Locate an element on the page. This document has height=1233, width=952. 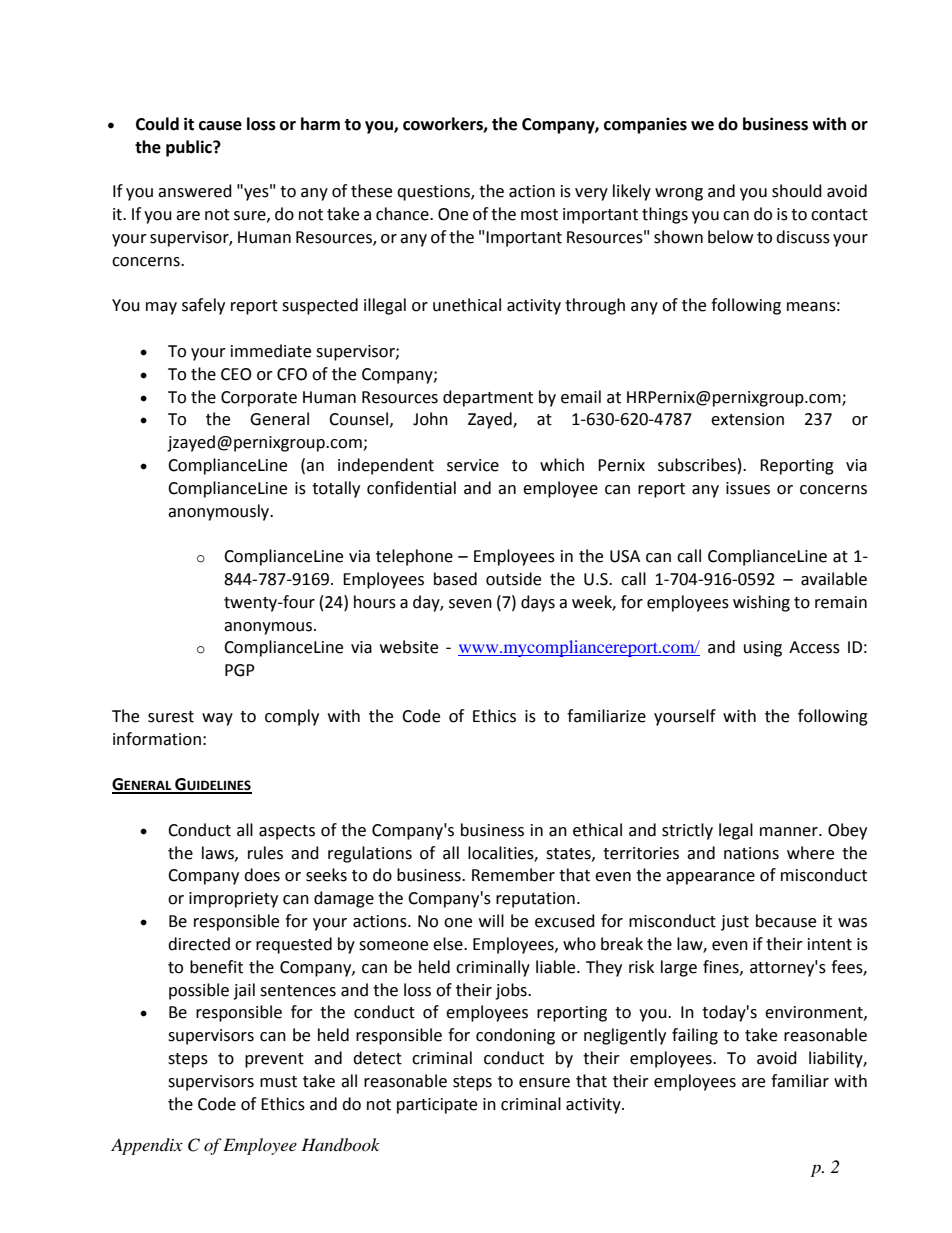
Corporate is located at coordinates (259, 399).
